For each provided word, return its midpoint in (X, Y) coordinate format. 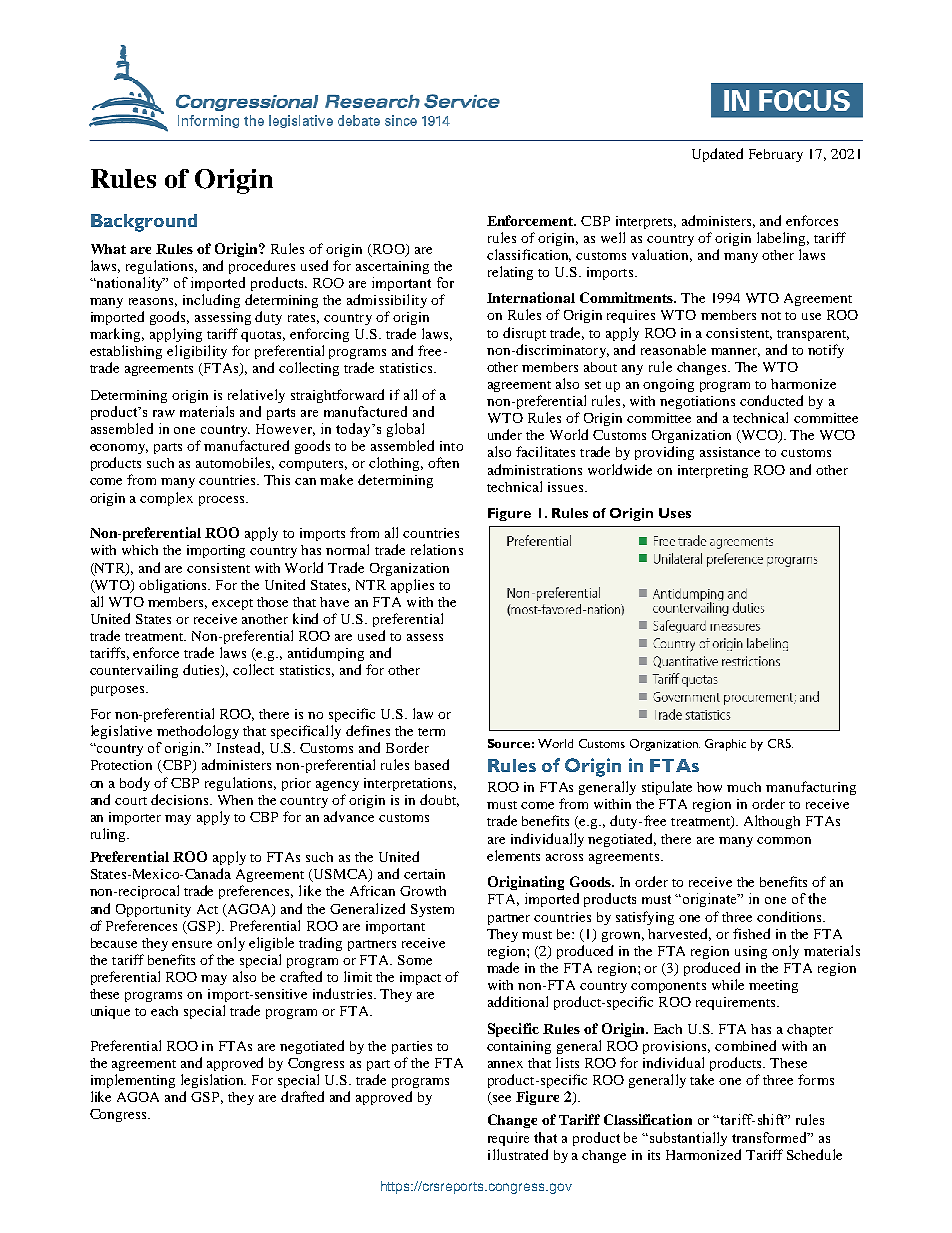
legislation (213, 1081)
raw (164, 413)
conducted (771, 400)
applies (412, 586)
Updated (717, 155)
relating (510, 273)
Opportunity (153, 910)
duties (202, 671)
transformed (771, 1137)
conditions (790, 916)
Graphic (725, 745)
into (451, 446)
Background (144, 223)
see (501, 1100)
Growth (423, 891)
